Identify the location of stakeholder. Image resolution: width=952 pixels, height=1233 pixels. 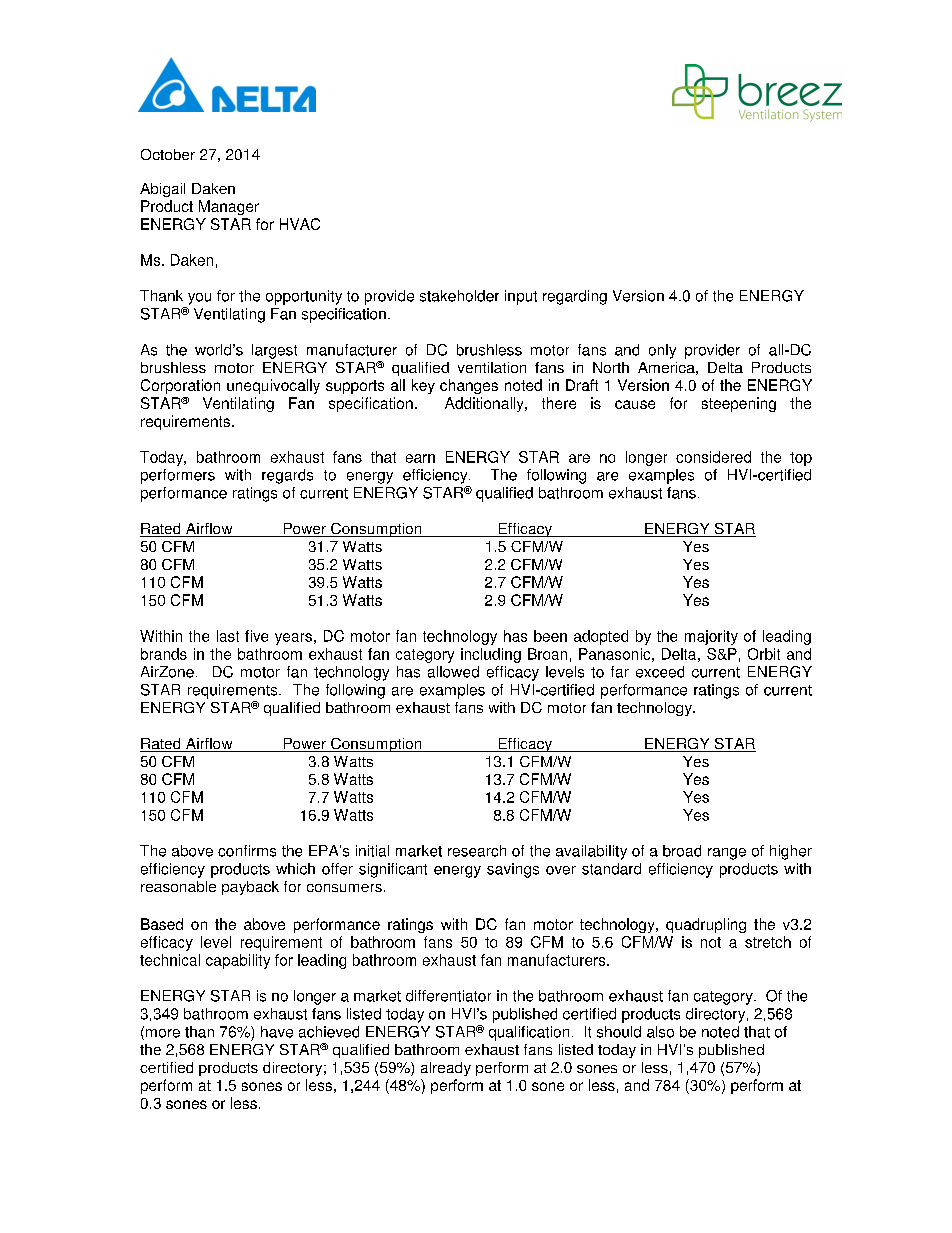
(459, 296).
